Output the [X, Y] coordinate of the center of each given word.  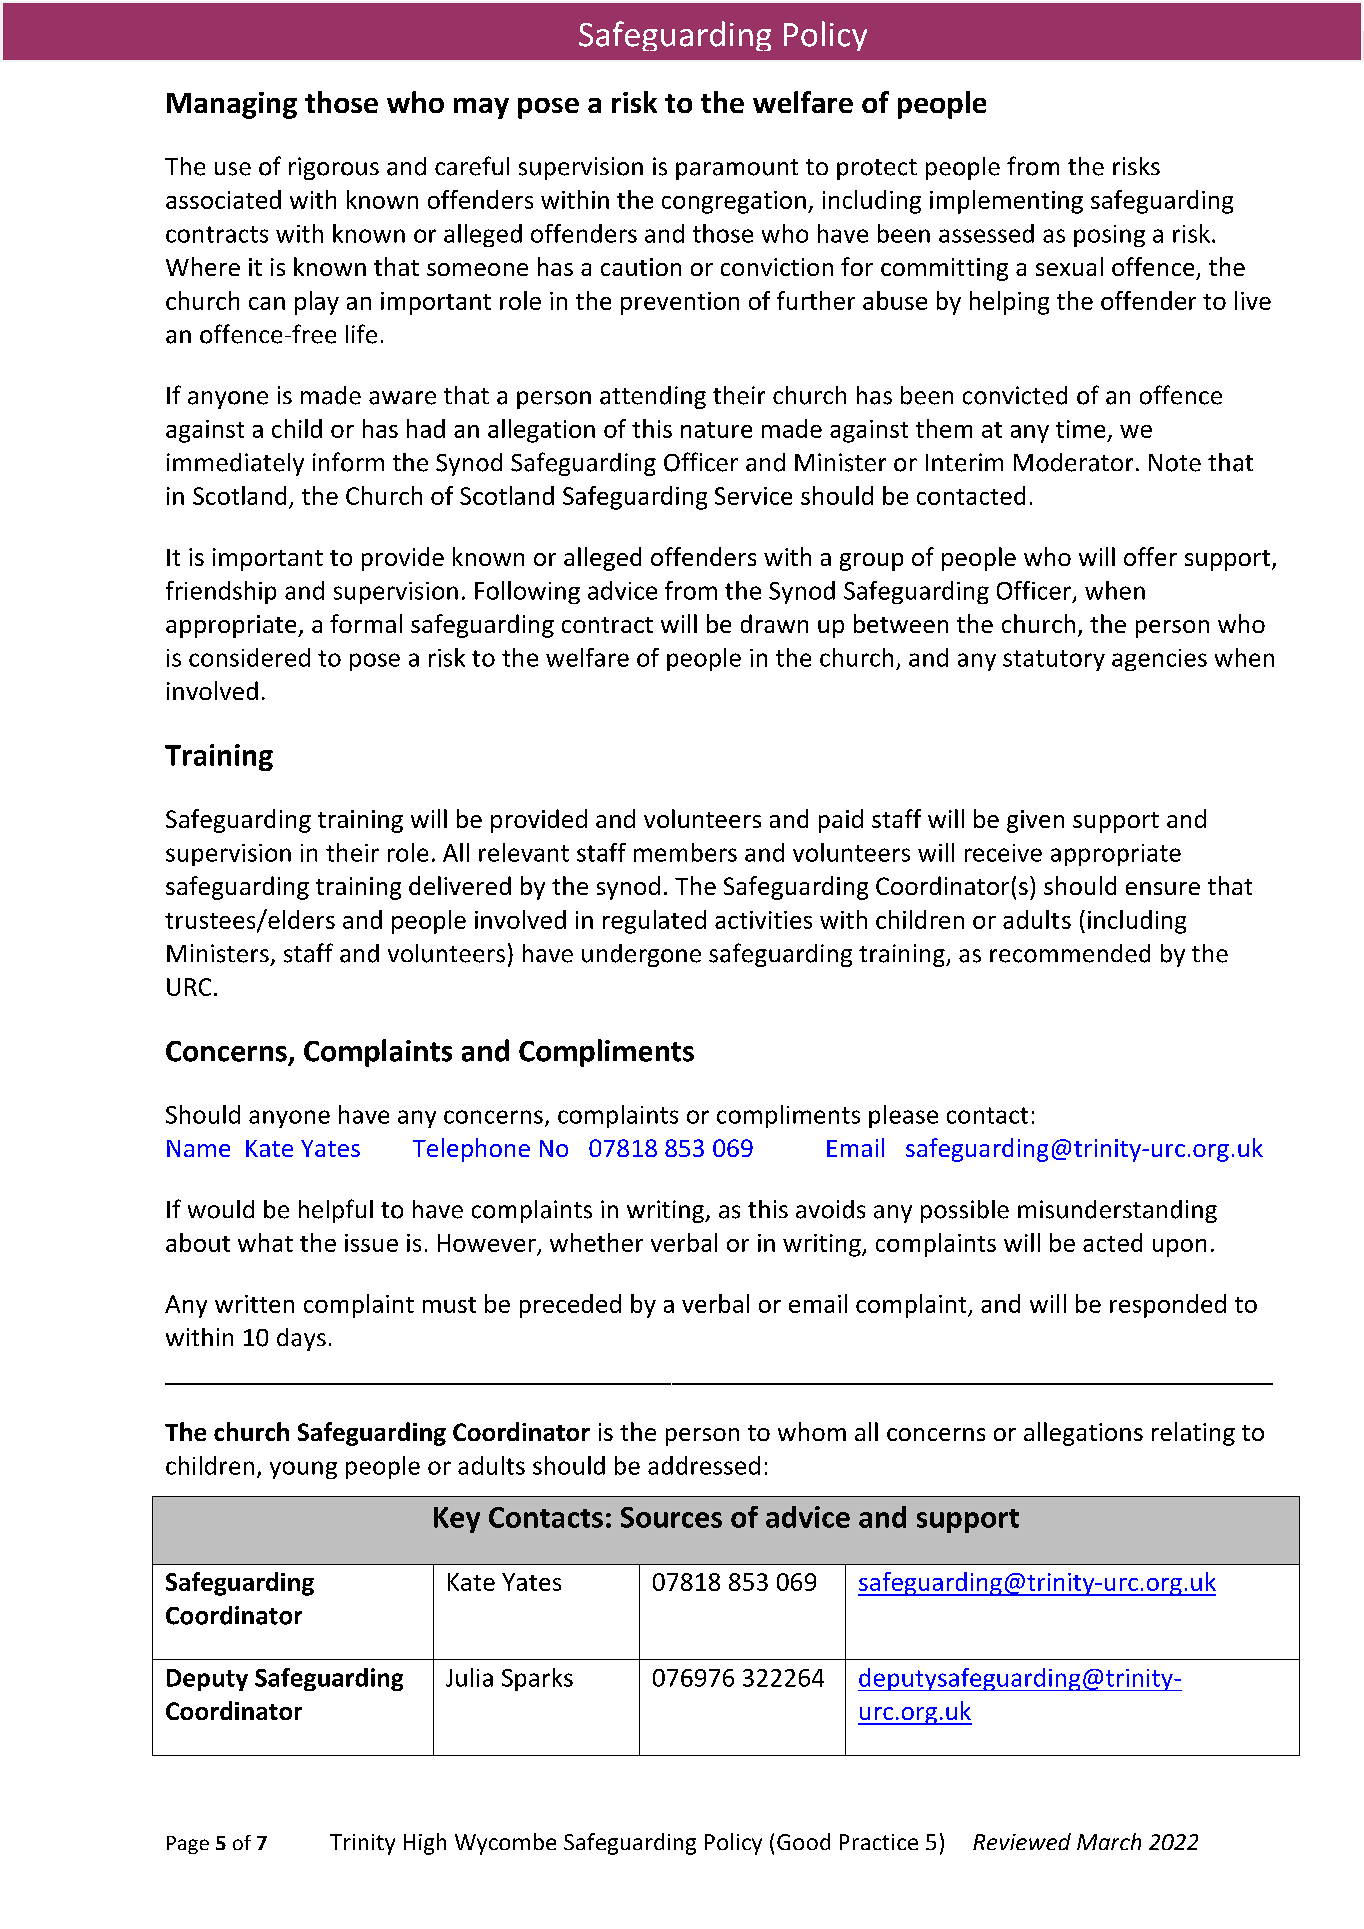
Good [803, 1841]
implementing [1006, 202]
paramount [737, 169]
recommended [1070, 953]
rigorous [334, 168]
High [425, 1844]
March [1109, 1841]
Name [198, 1148]
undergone [641, 955]
